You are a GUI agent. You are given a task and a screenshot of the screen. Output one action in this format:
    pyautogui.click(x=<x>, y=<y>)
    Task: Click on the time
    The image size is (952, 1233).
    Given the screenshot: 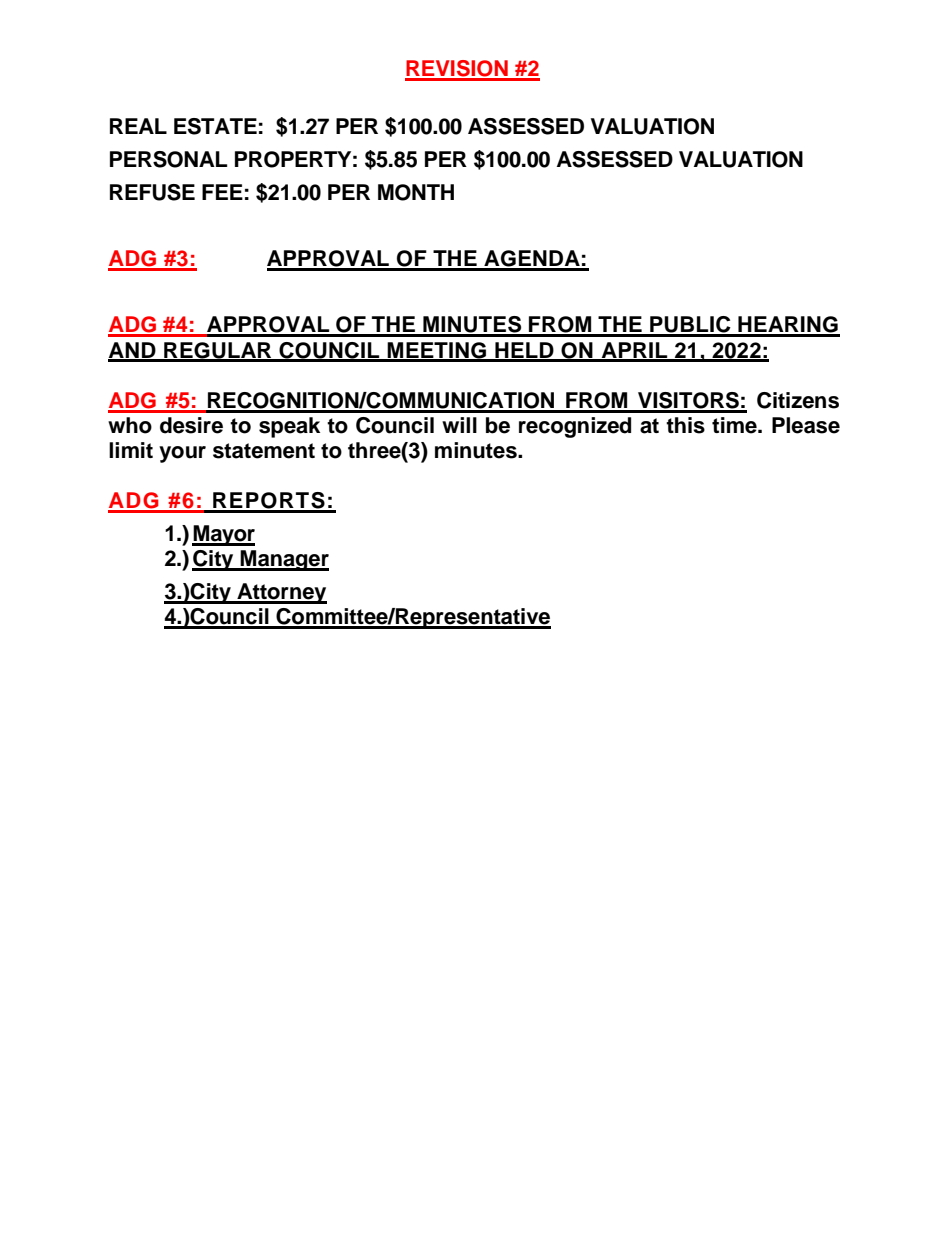 What is the action you would take?
    pyautogui.click(x=735, y=425)
